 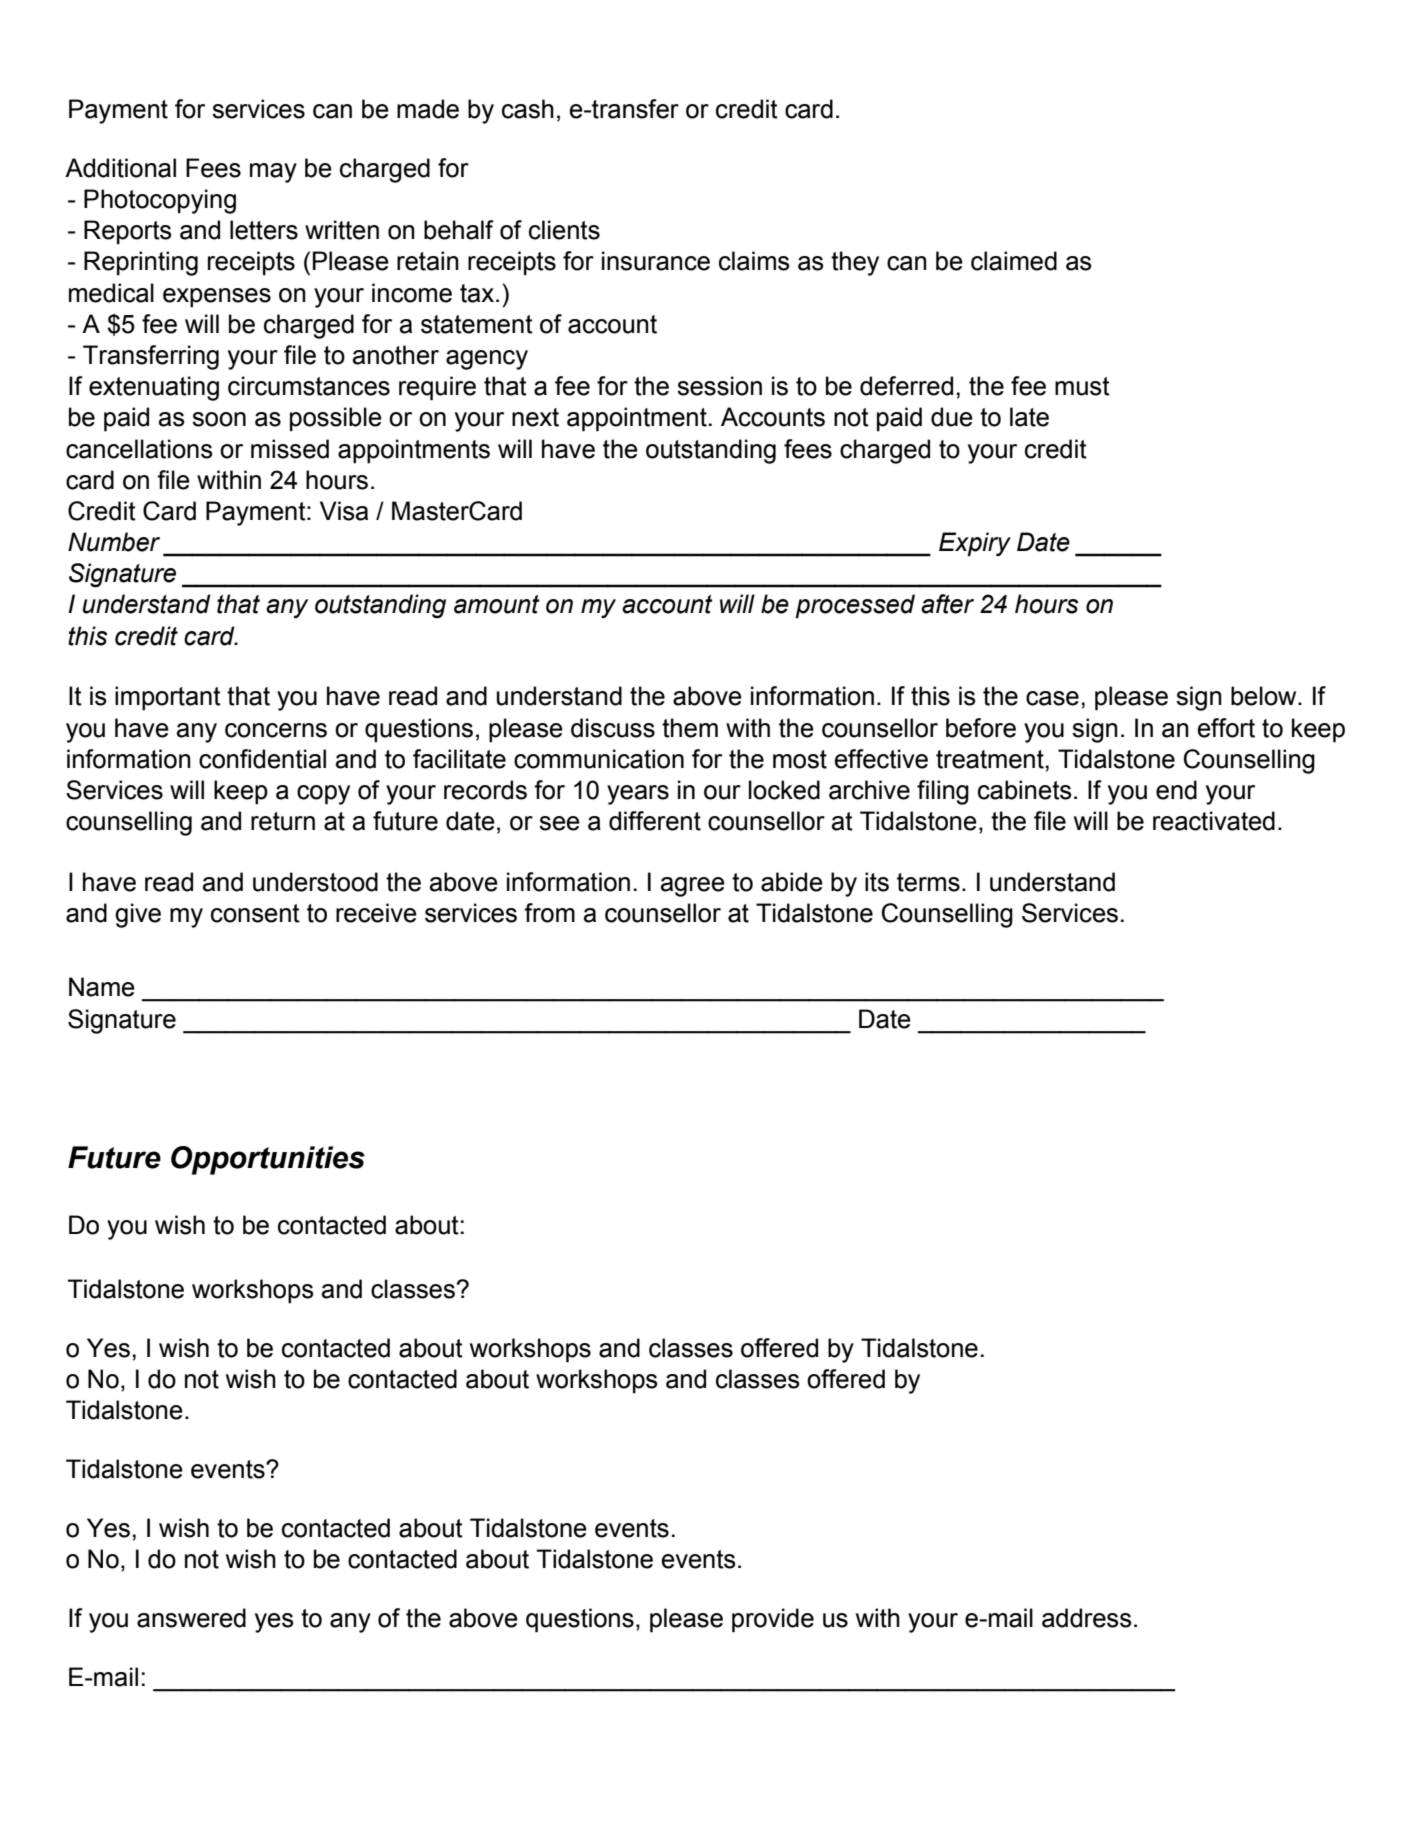 I want to click on case, so click(x=1052, y=698).
